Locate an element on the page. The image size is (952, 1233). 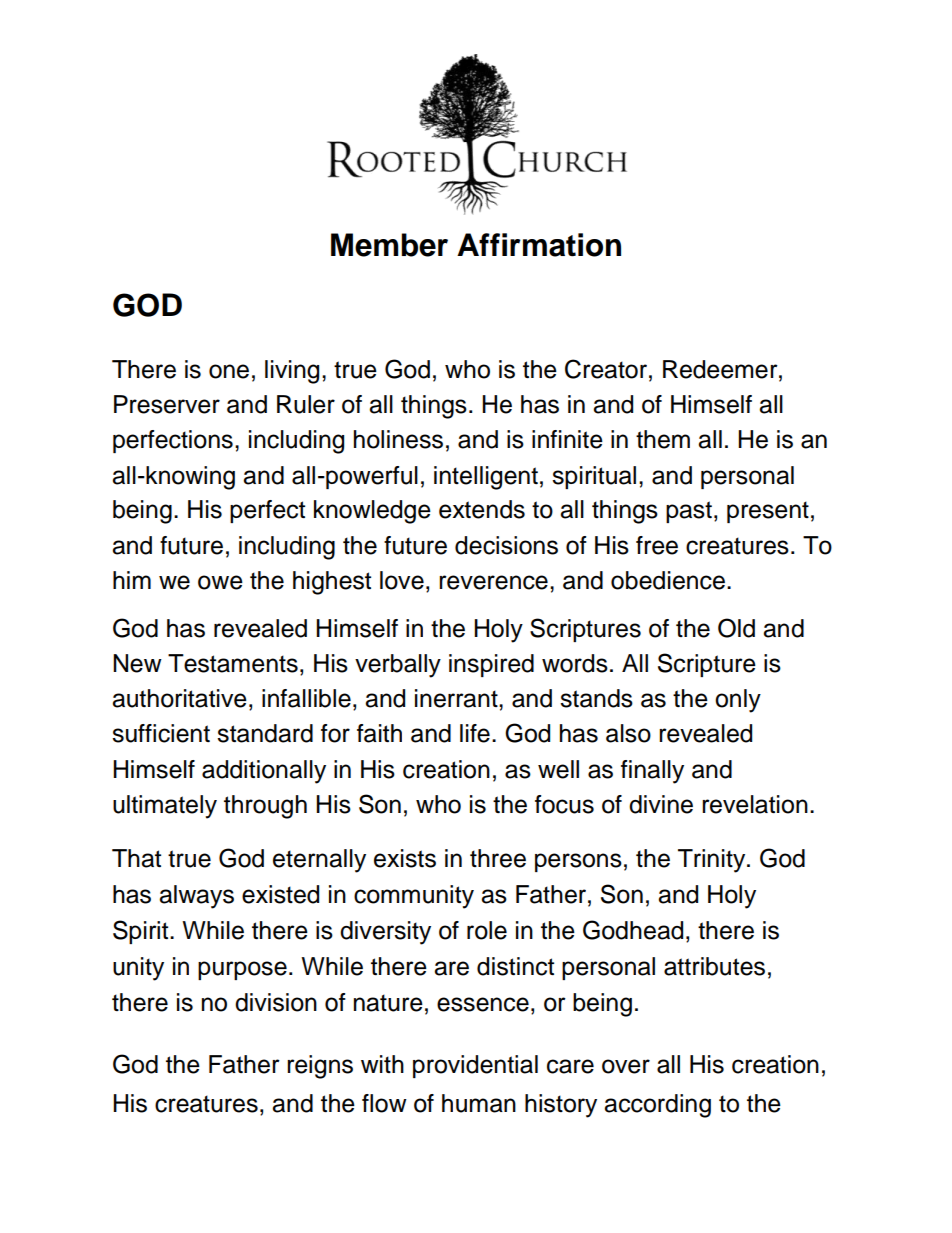
three is located at coordinates (498, 858).
